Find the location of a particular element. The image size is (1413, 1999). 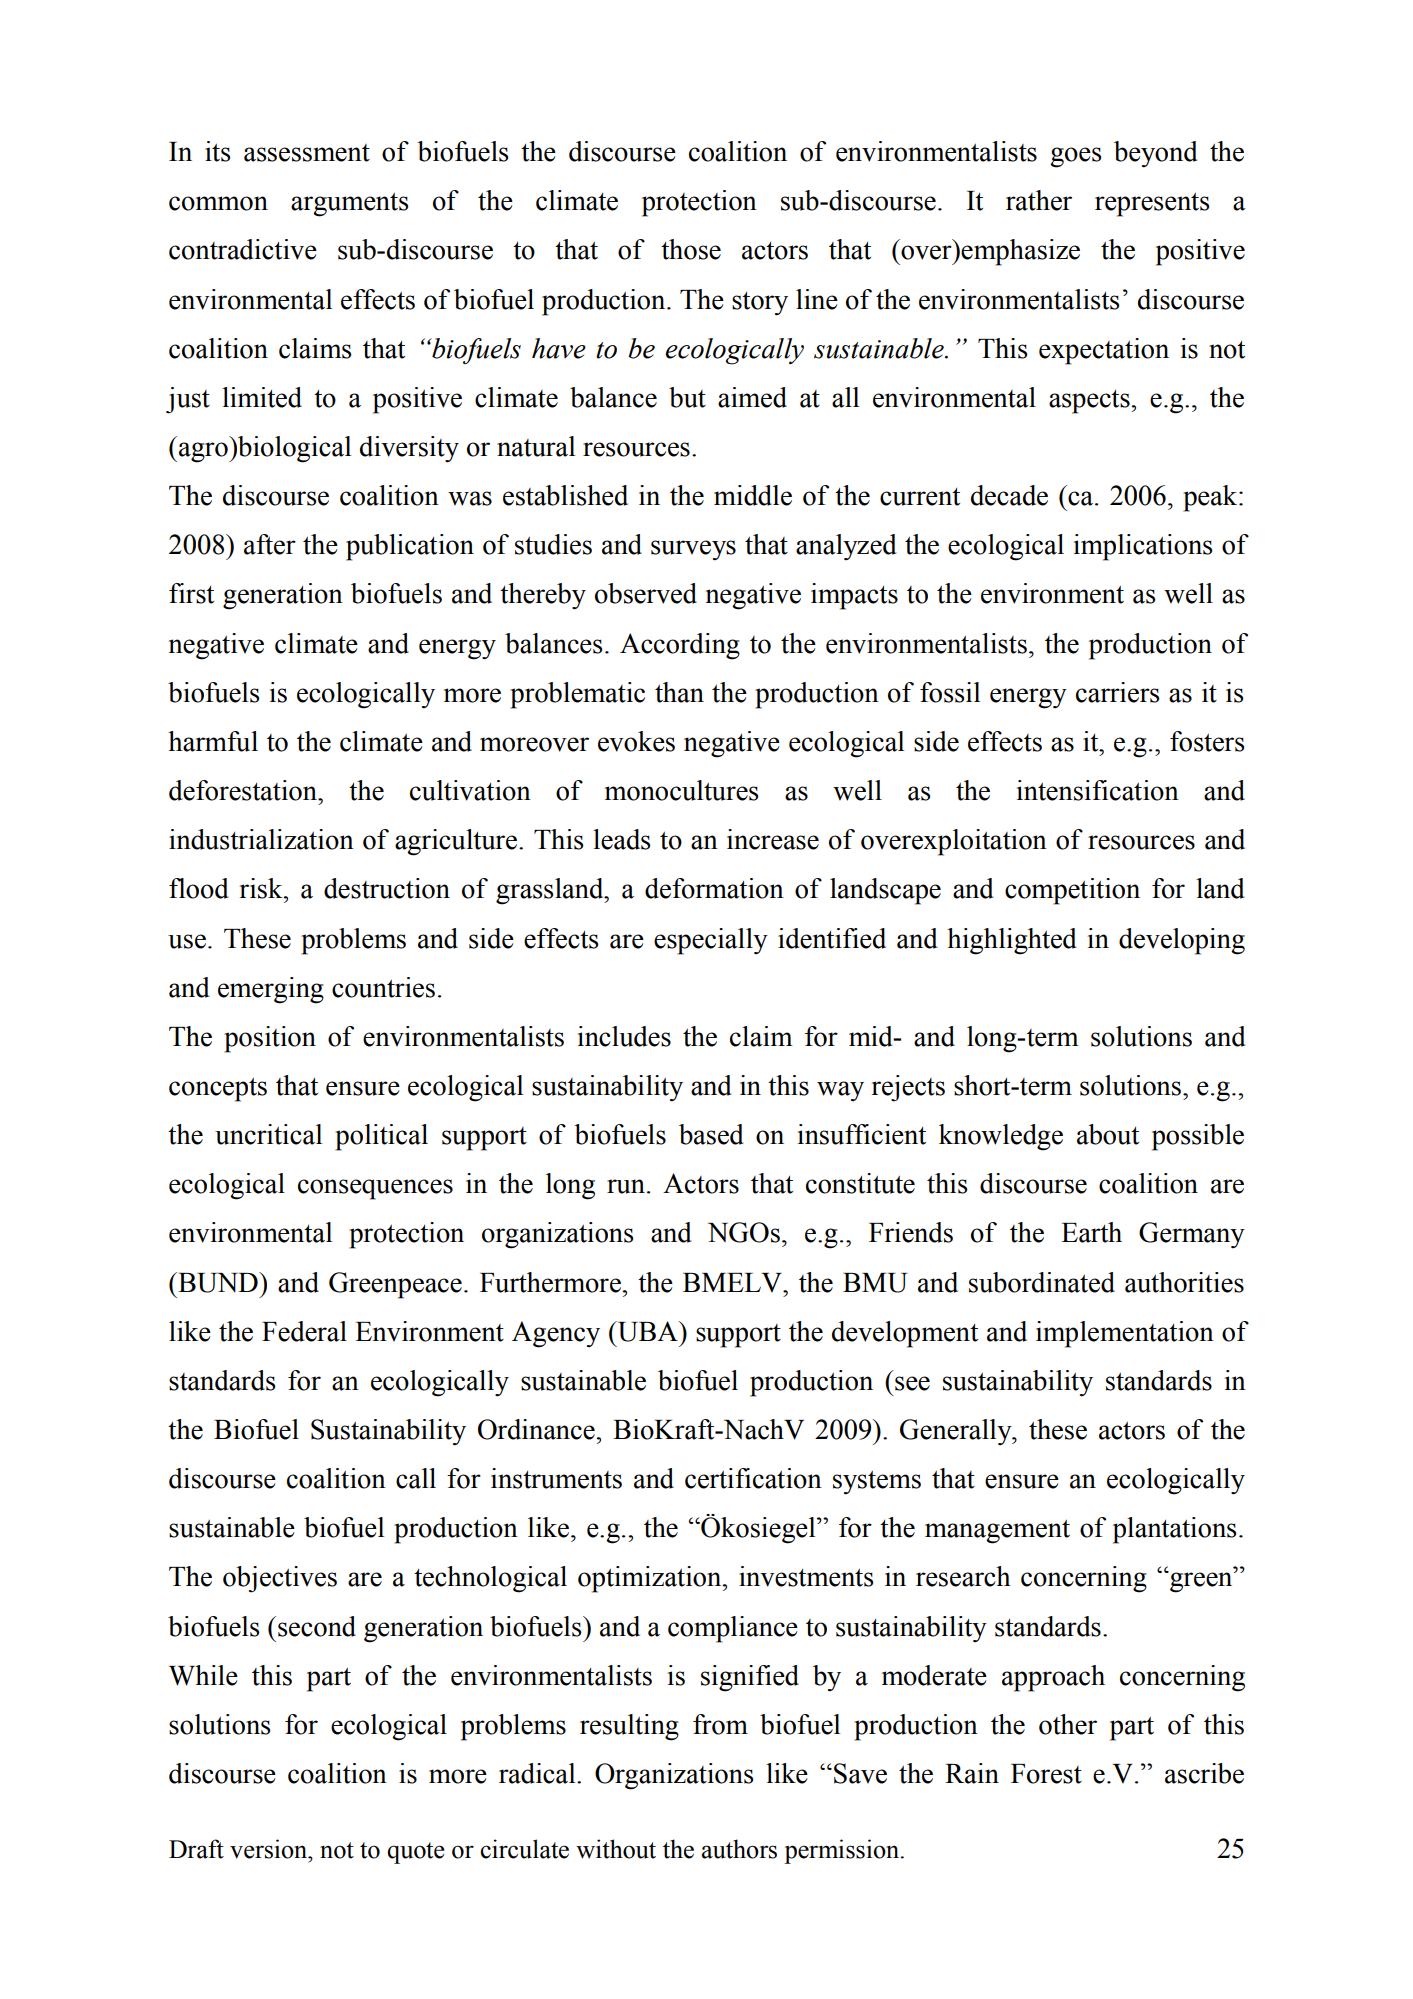

emerging is located at coordinates (271, 990).
